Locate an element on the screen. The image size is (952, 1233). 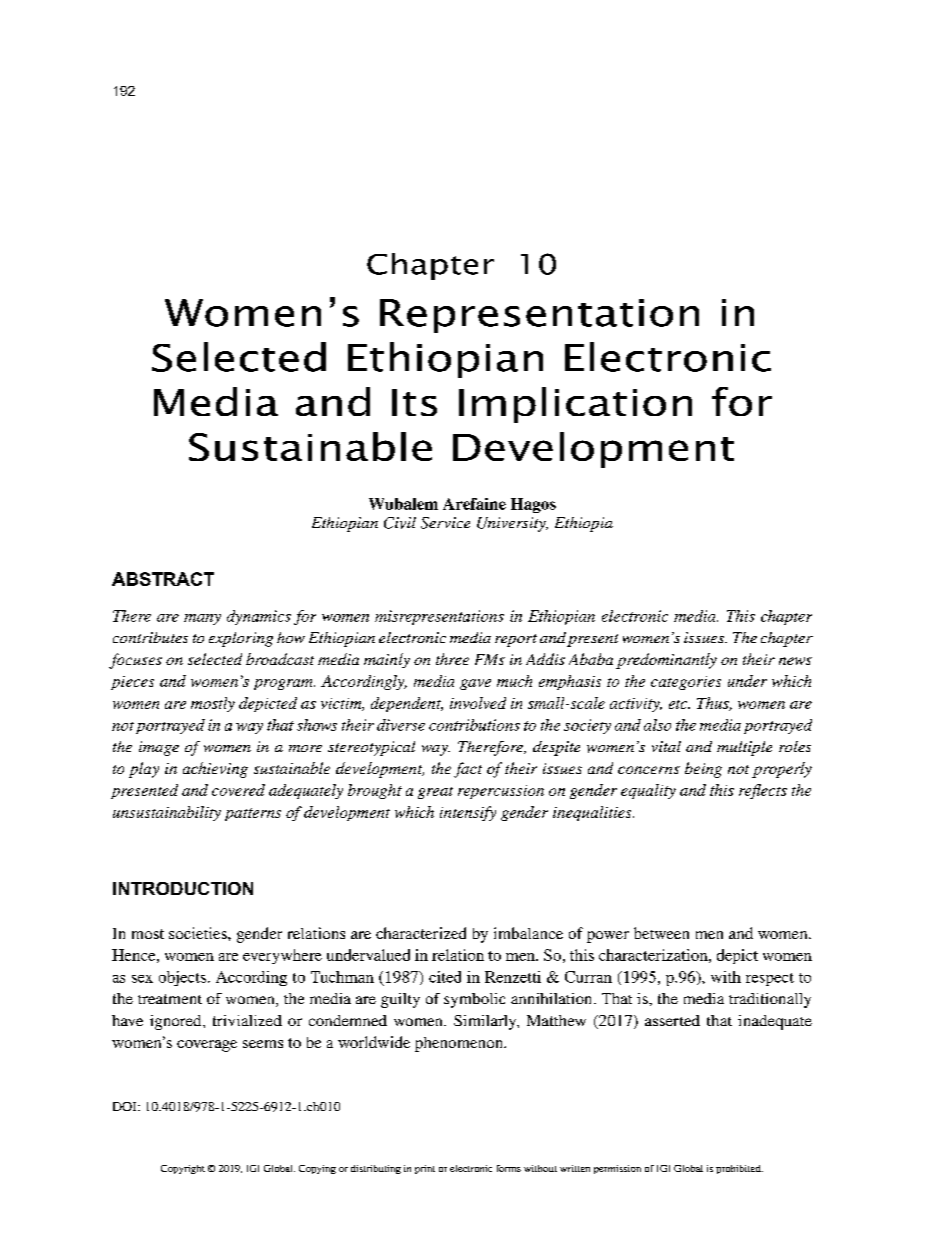
print is located at coordinates (425, 1169).
